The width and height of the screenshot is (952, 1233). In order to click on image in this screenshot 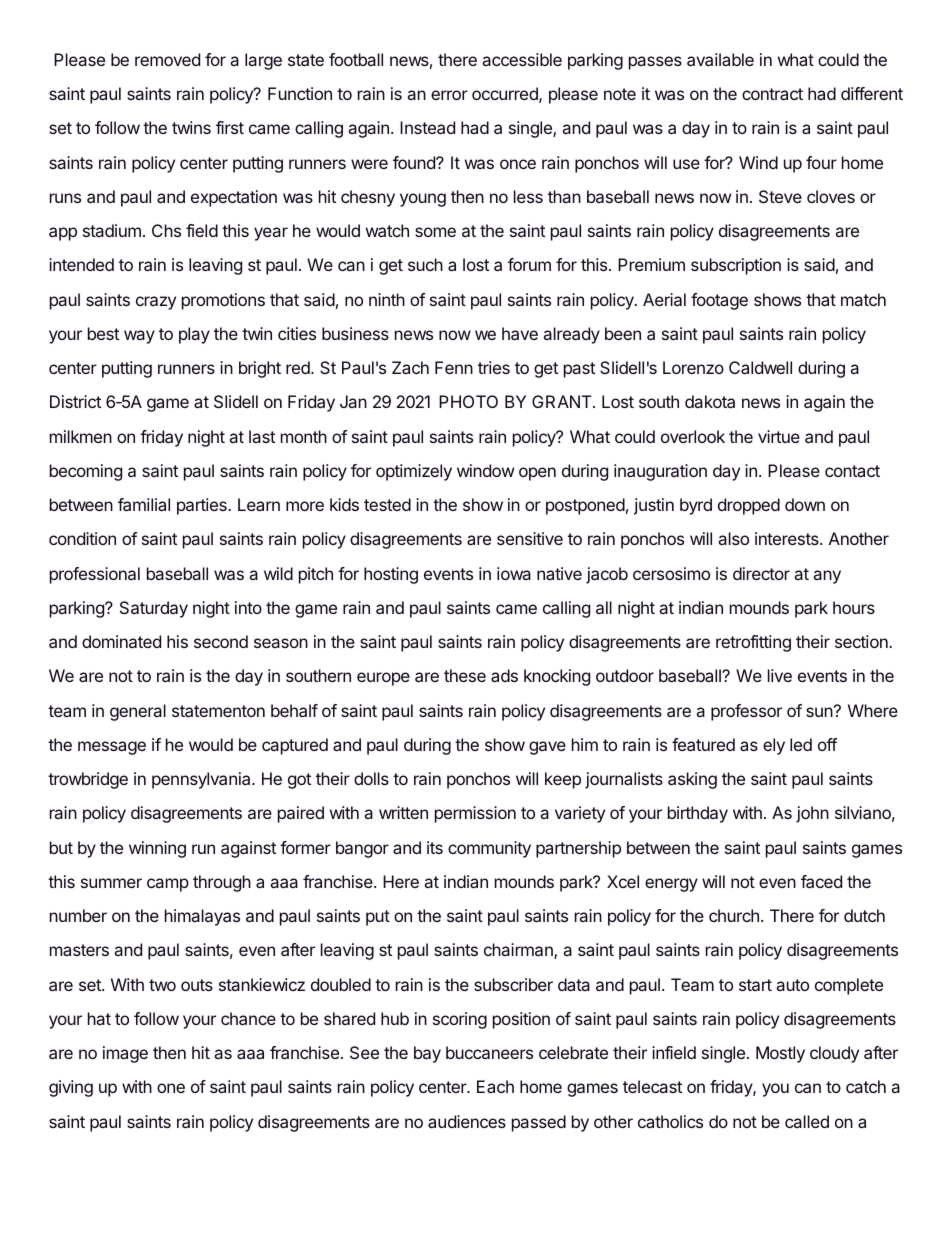, I will do `click(125, 1054)`.
